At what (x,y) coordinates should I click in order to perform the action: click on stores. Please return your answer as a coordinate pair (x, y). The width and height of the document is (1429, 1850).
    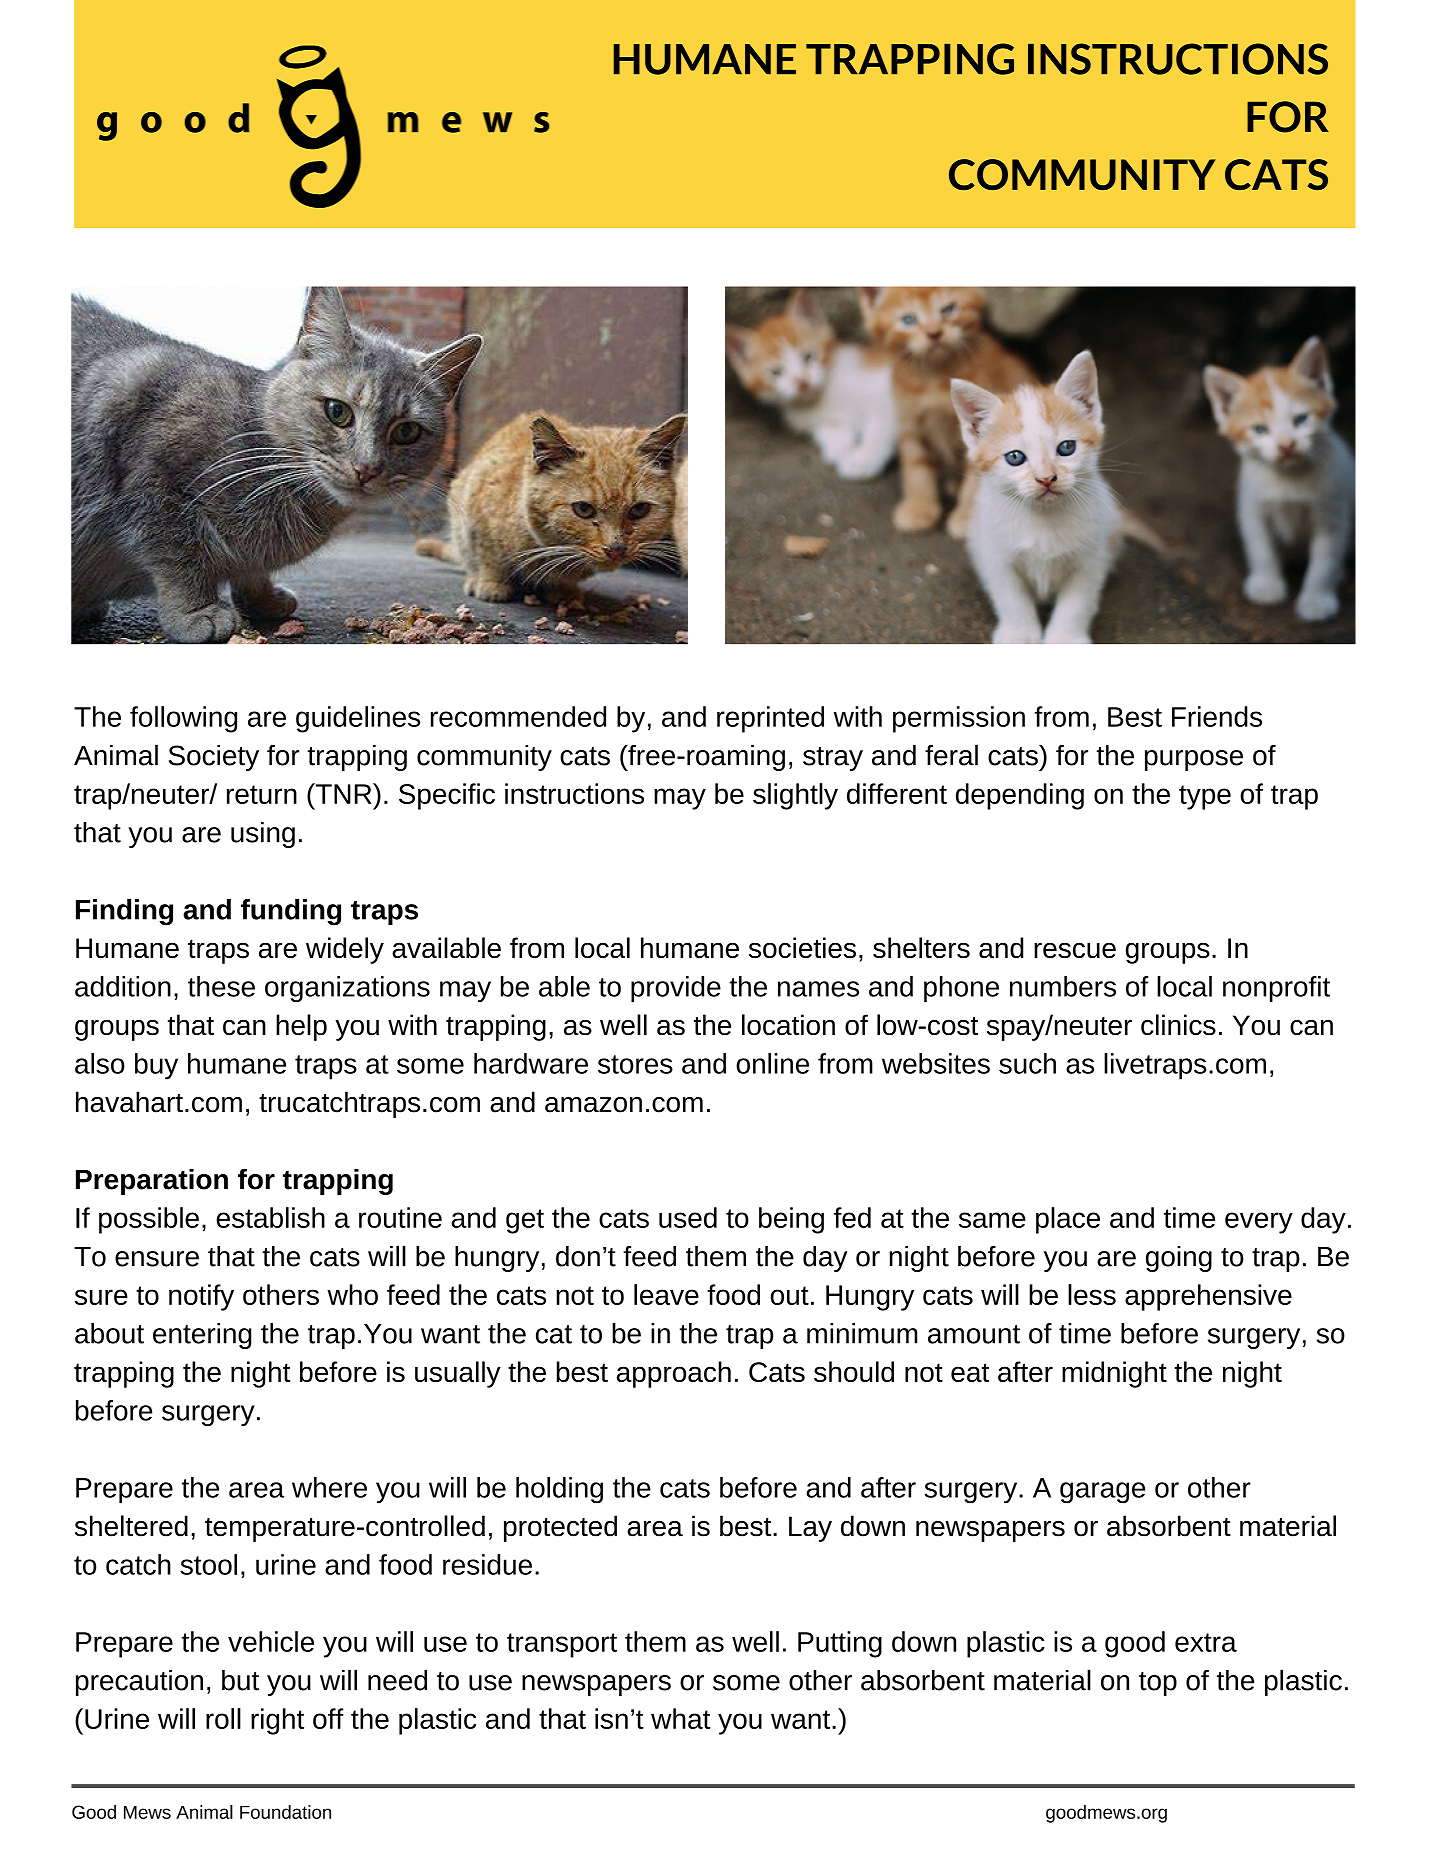
    Looking at the image, I should click on (635, 1064).
